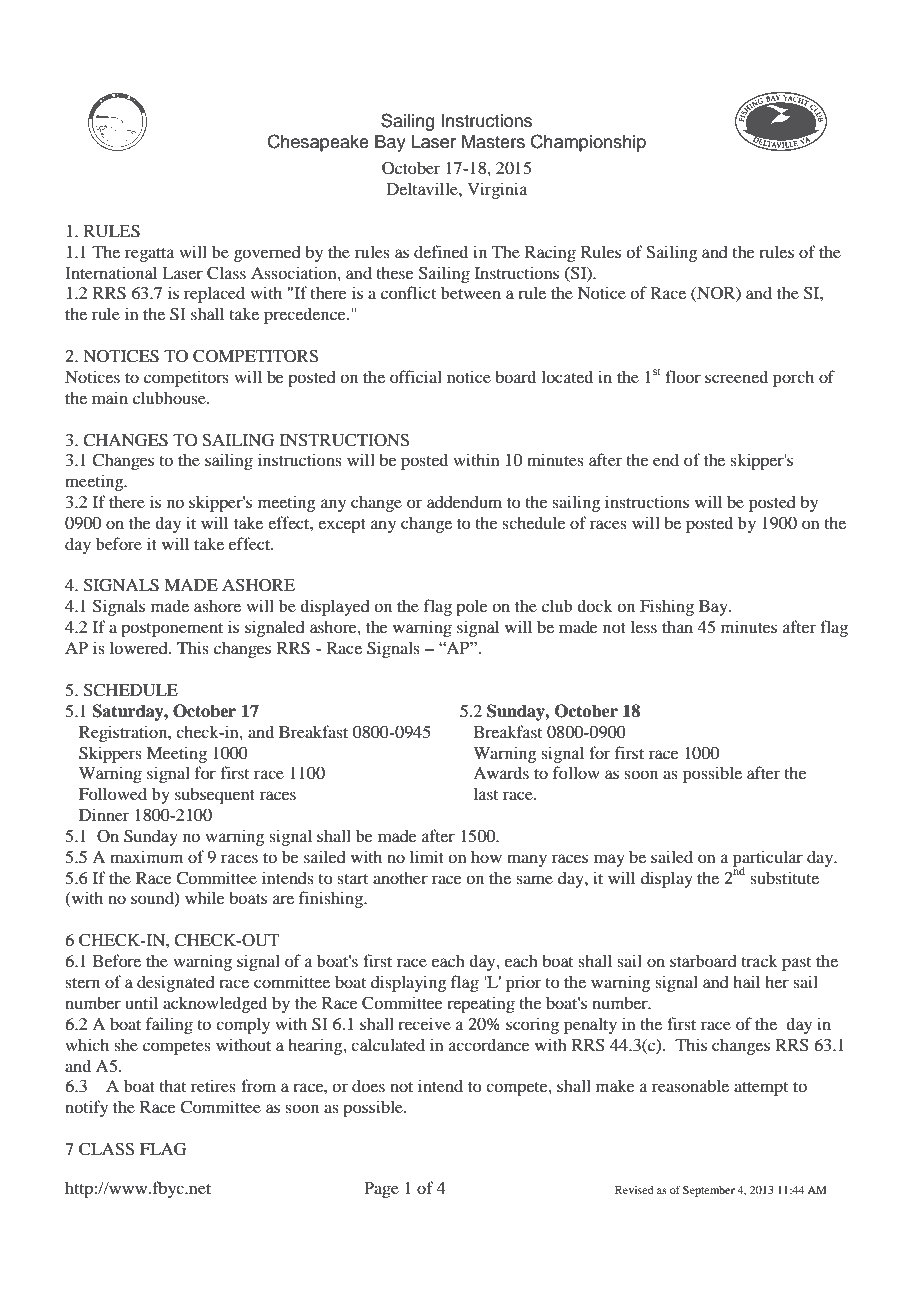 The height and width of the image is (1308, 924). I want to click on regatta, so click(150, 255).
